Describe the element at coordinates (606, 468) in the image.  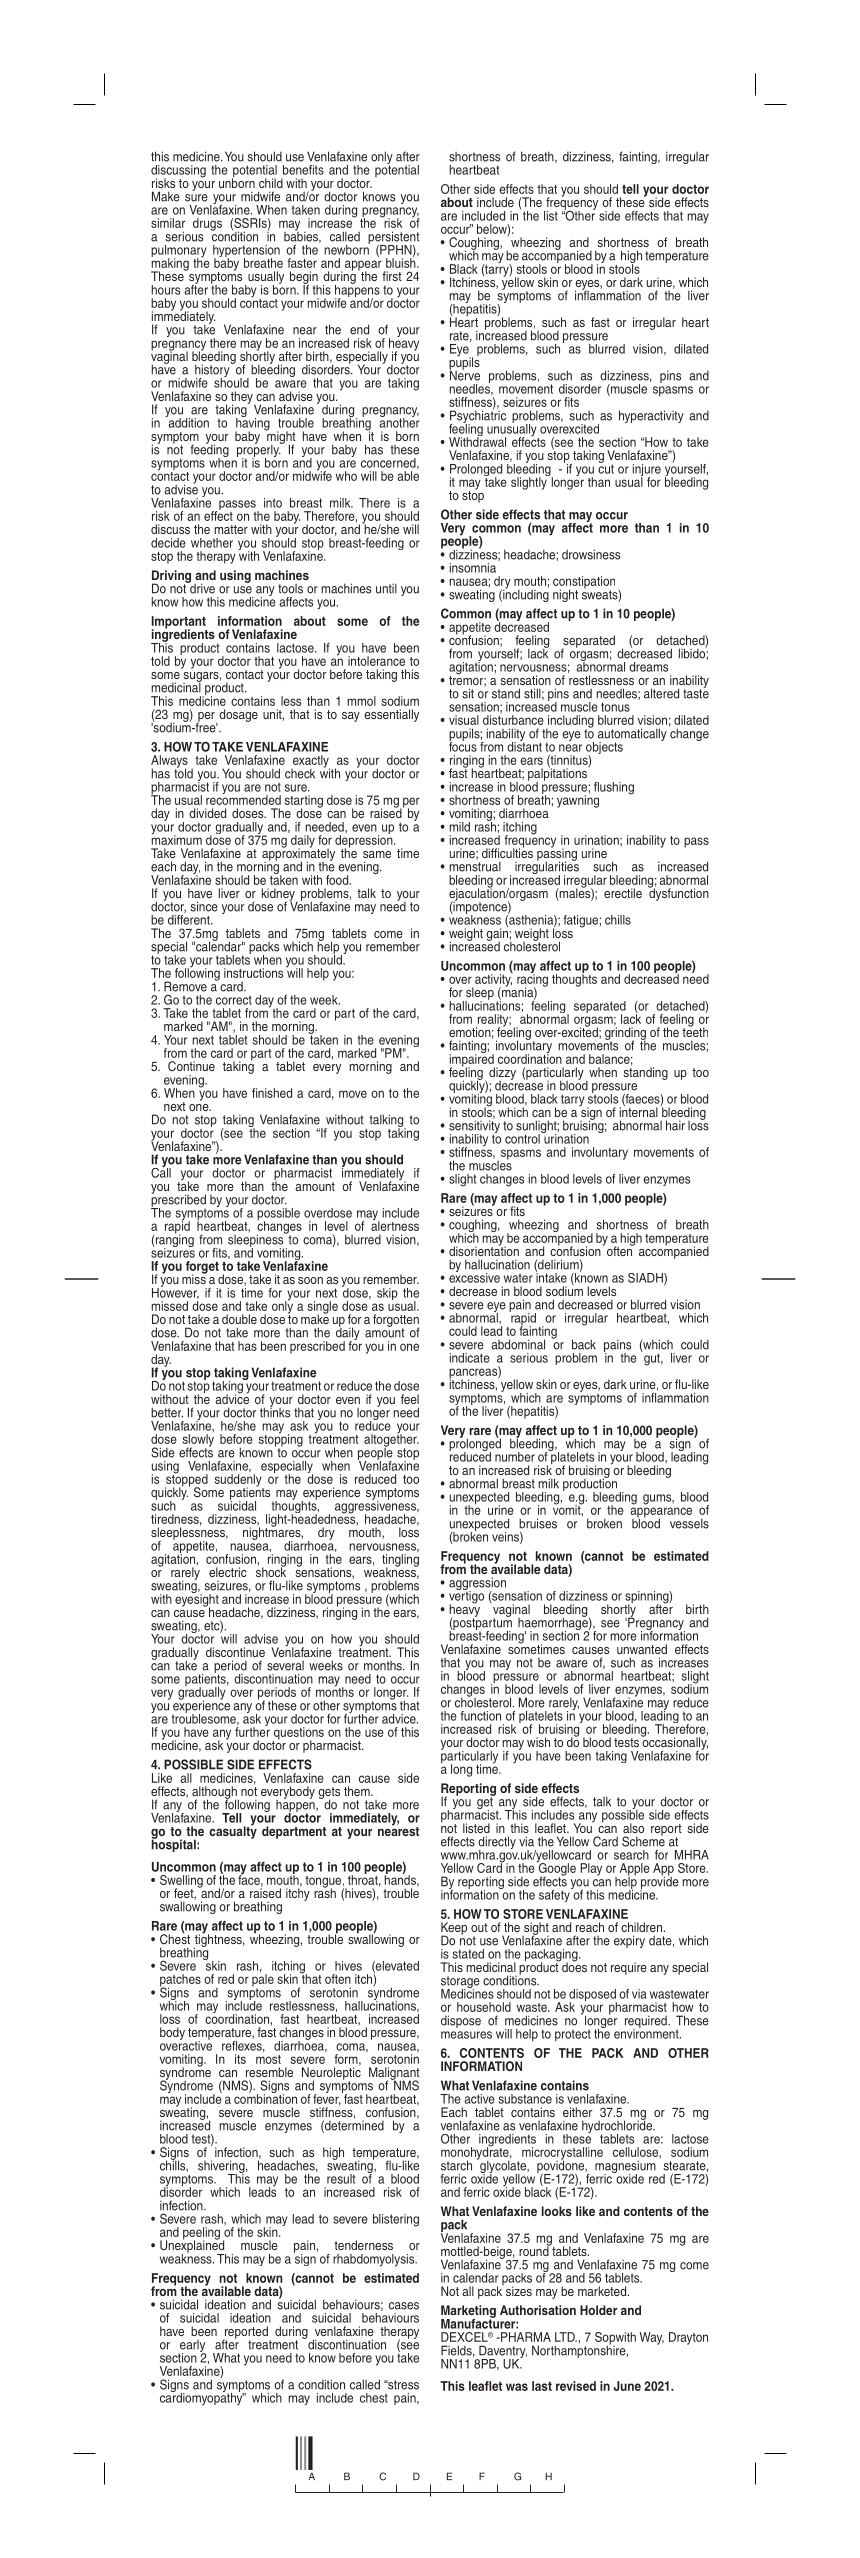
I see `cut` at that location.
